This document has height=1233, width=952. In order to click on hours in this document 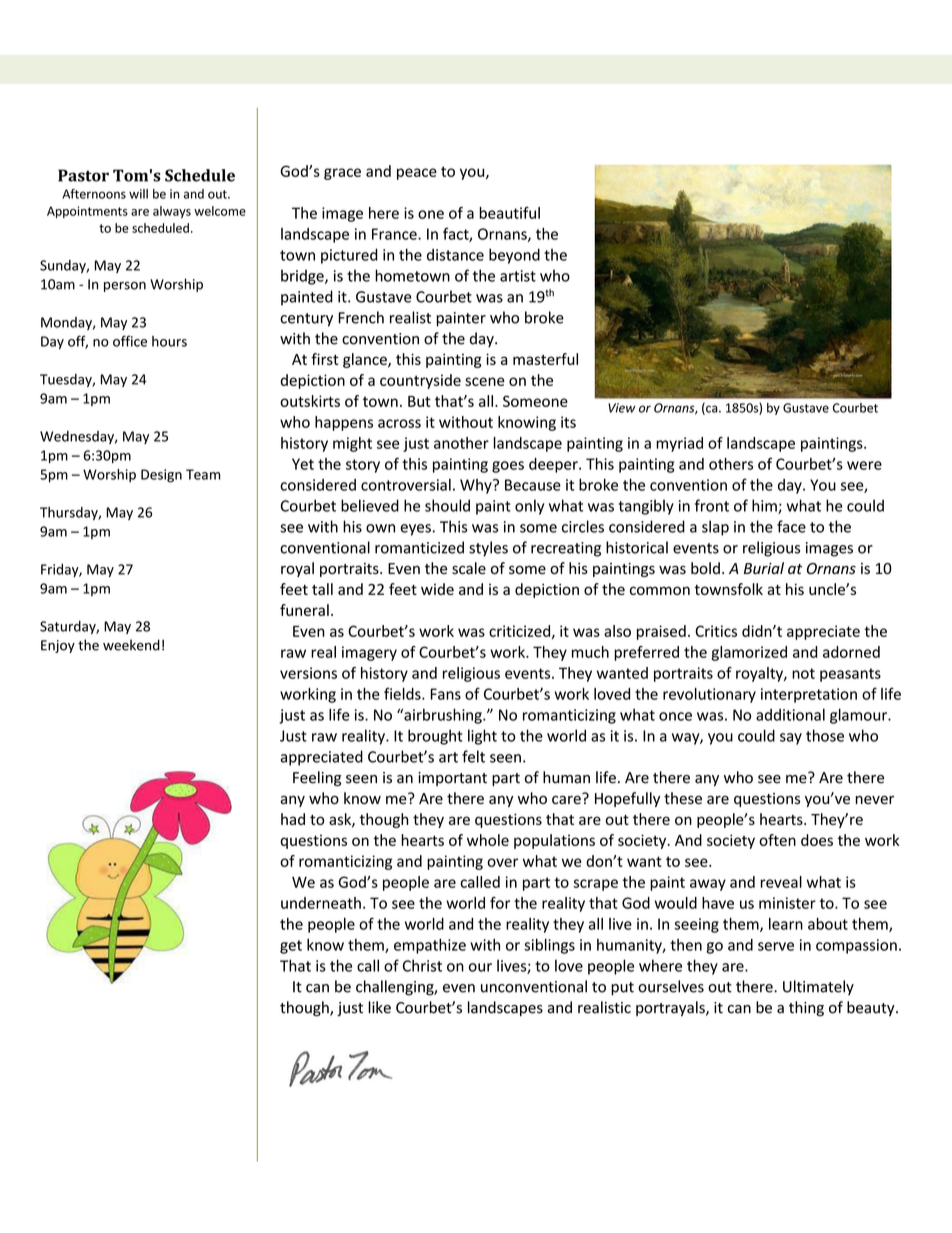, I will do `click(169, 341)`.
